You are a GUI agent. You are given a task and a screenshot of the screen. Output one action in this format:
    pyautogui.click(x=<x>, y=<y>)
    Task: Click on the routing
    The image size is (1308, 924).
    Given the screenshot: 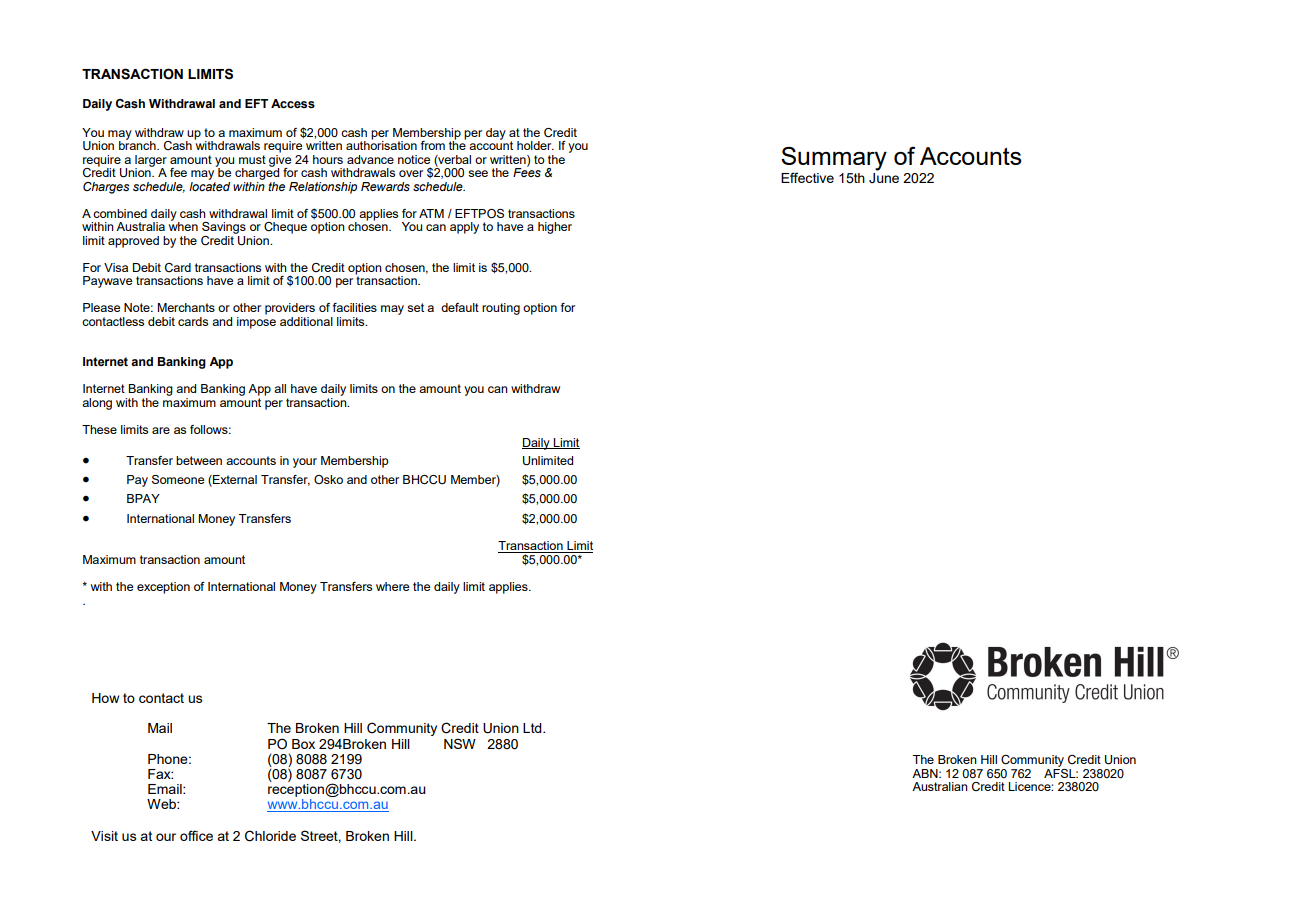 What is the action you would take?
    pyautogui.click(x=501, y=309)
